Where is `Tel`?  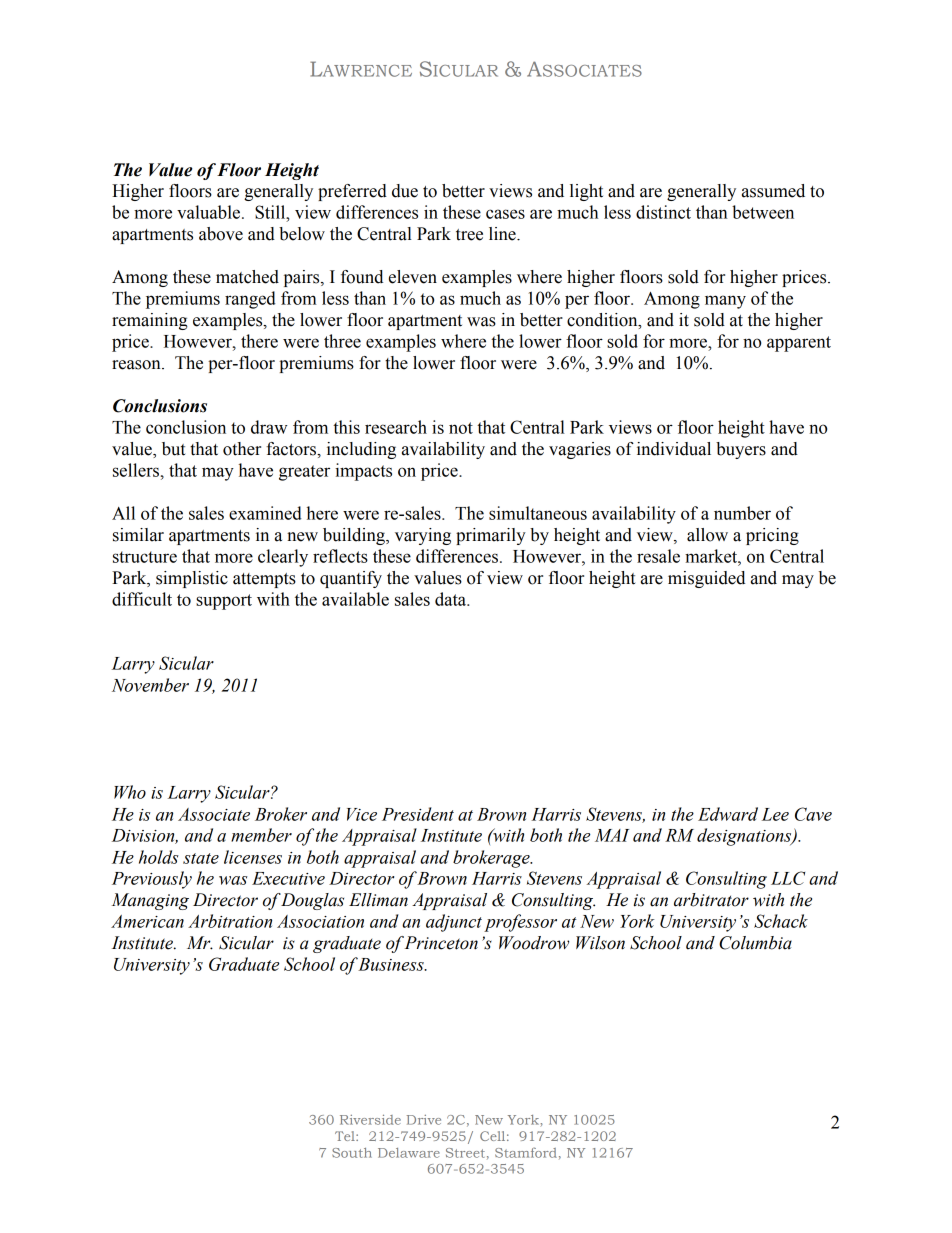 Tel is located at coordinates (346, 1136).
